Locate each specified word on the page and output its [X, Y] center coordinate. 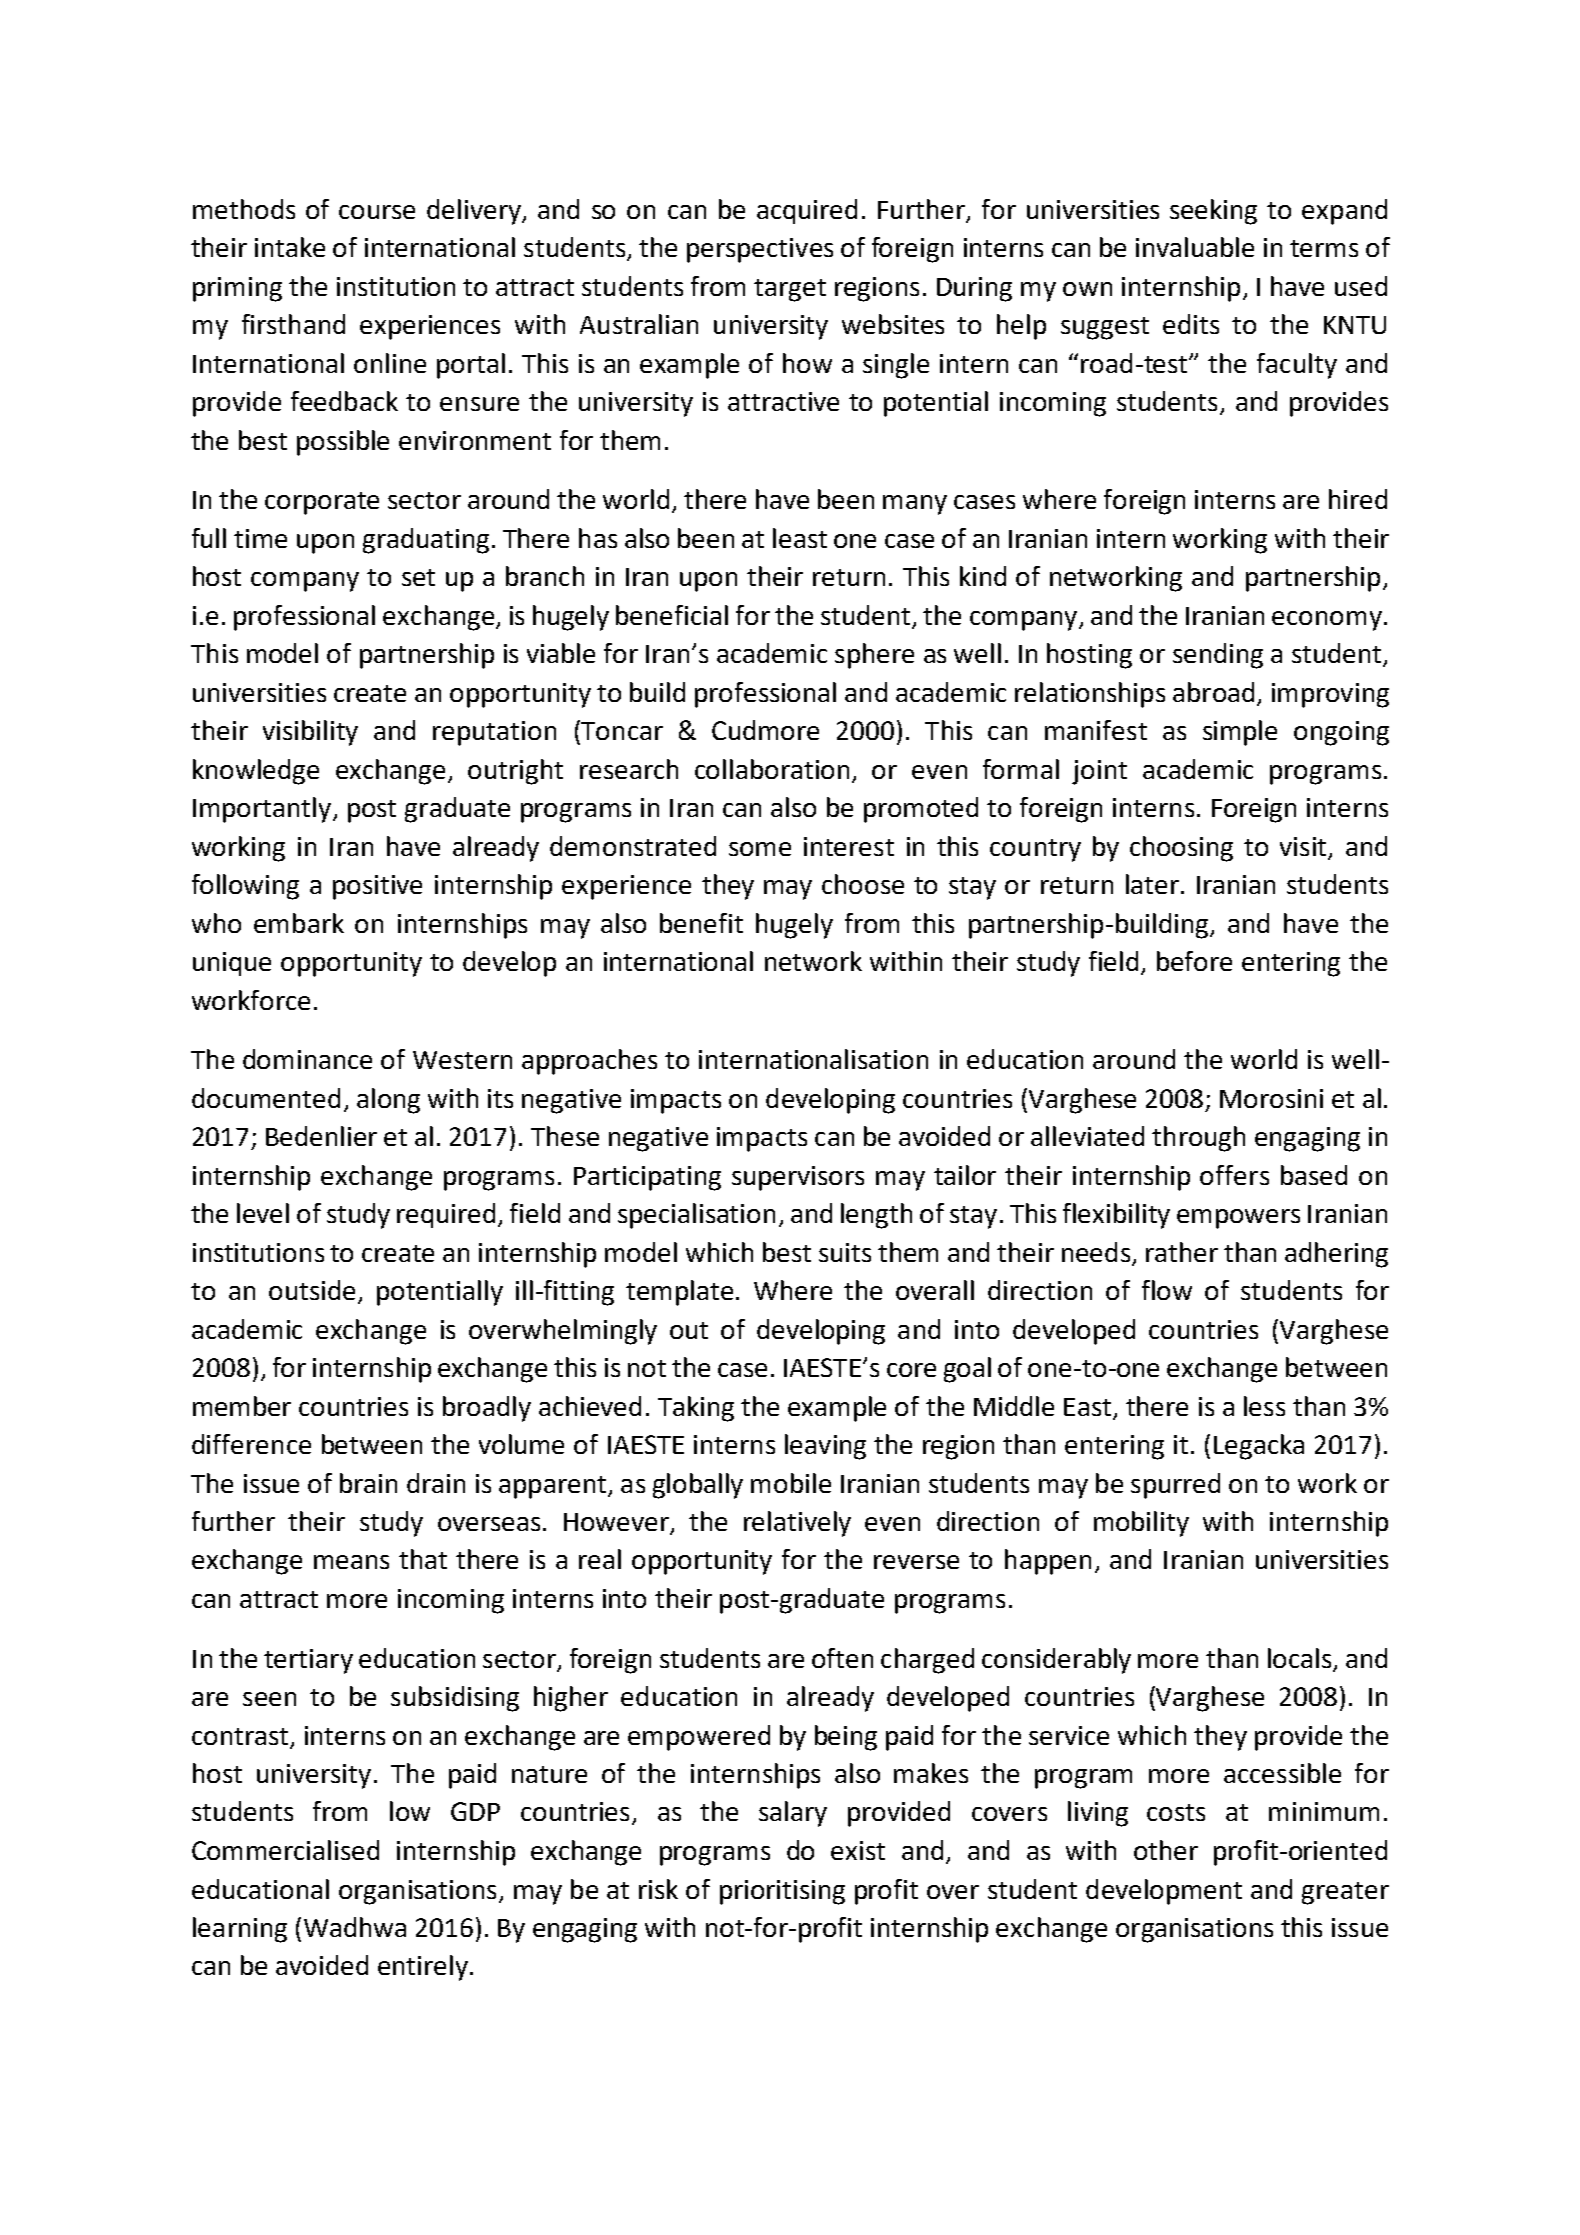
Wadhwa [355, 1927]
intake [290, 247]
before [1194, 961]
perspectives [760, 250]
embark [299, 923]
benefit [701, 923]
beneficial [672, 615]
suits [845, 1252]
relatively [797, 1524]
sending [1218, 656]
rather [1182, 1252]
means [351, 1562]
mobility [1141, 1524]
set [418, 577]
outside [312, 1290]
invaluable [1195, 247]
